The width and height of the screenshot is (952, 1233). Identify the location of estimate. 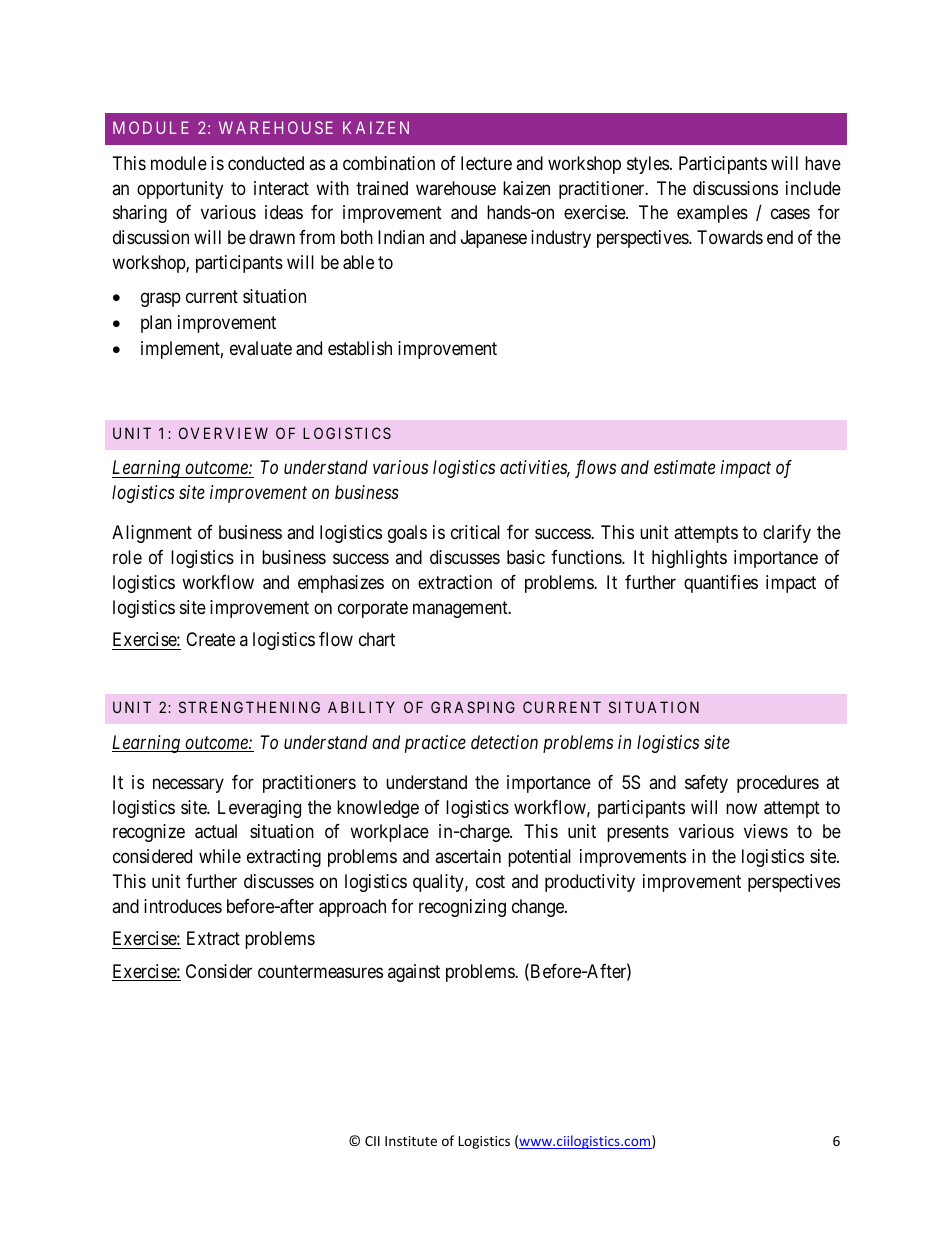
(684, 467).
